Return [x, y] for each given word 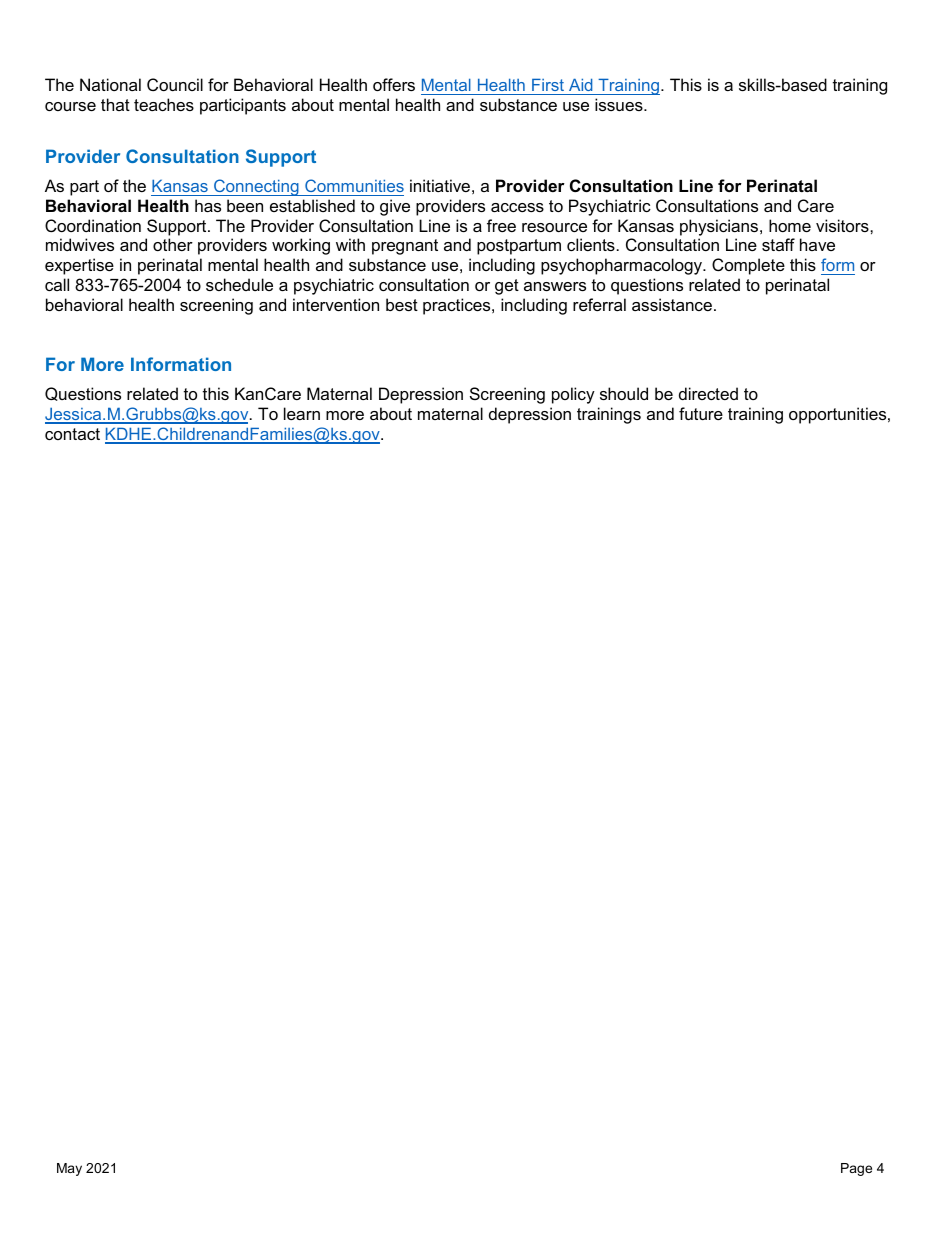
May [69, 1169]
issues [620, 104]
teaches [164, 104]
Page [856, 1169]
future [701, 413]
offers [394, 84]
